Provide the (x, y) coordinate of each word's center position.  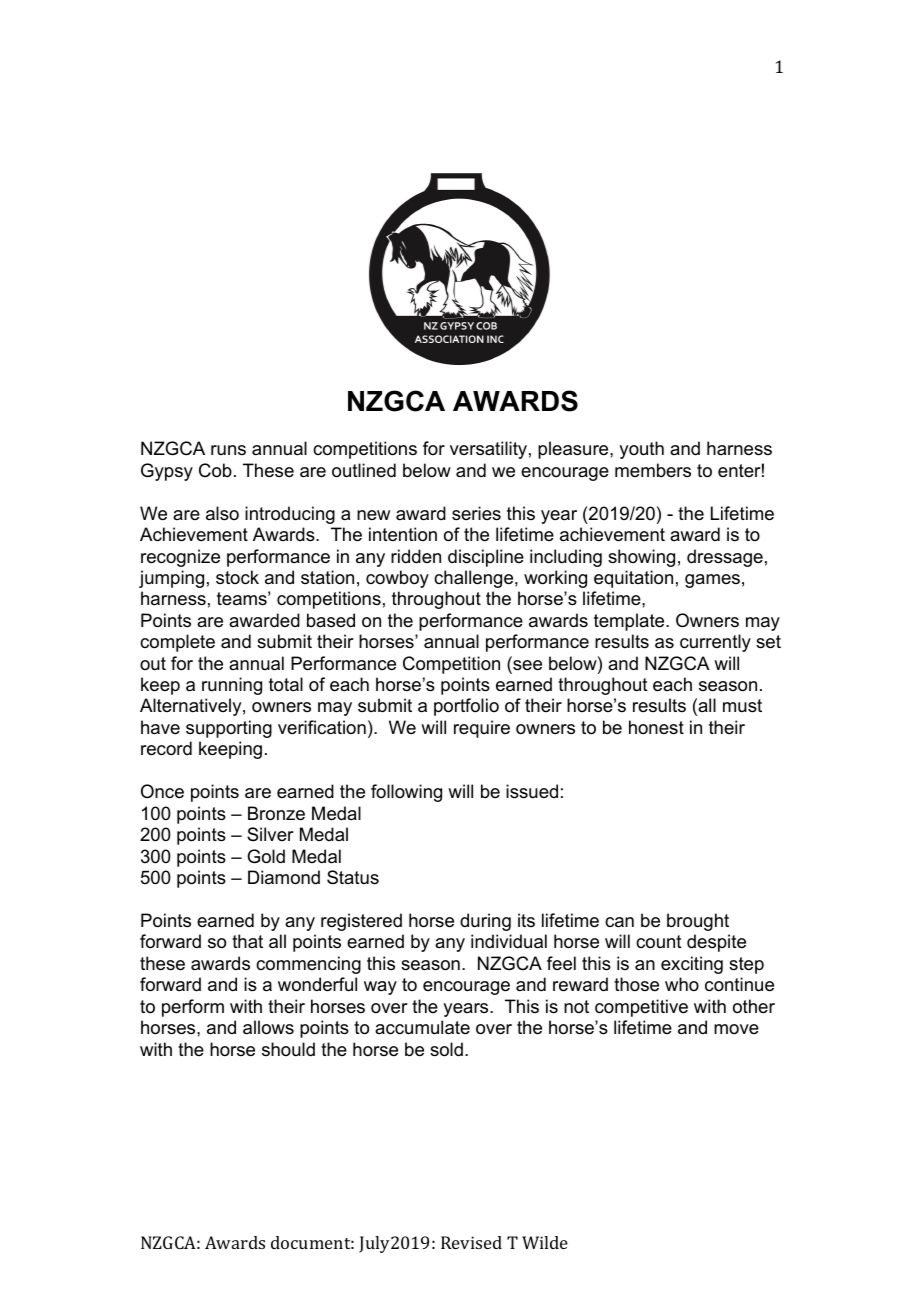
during (485, 922)
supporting (229, 729)
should (288, 1049)
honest (656, 727)
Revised (471, 1242)
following (406, 793)
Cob (215, 470)
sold (446, 1049)
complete (177, 643)
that (247, 941)
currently (715, 643)
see (526, 666)
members (653, 470)
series (476, 513)
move (736, 1029)
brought (698, 922)
